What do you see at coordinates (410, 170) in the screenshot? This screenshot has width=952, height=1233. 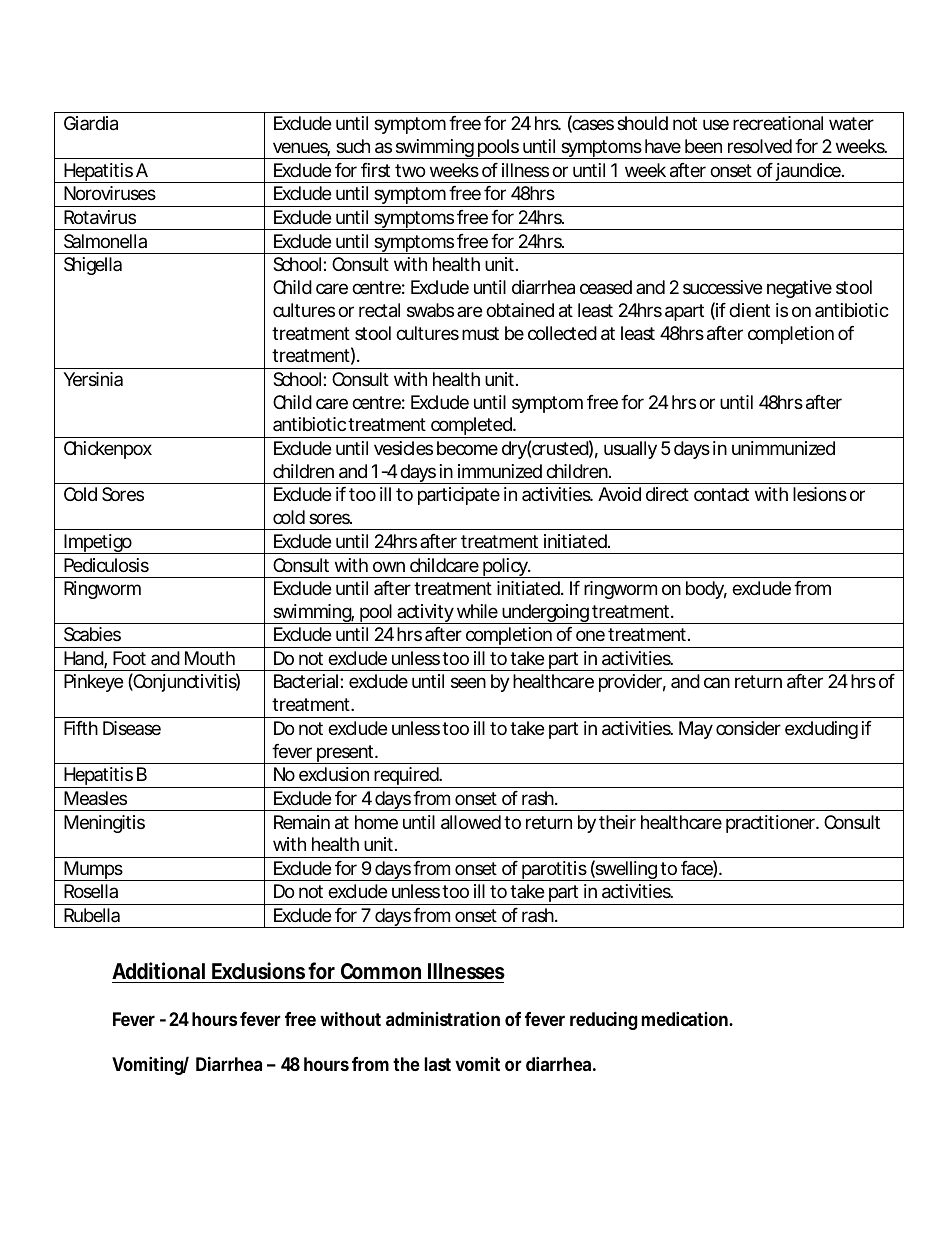 I see `two` at bounding box center [410, 170].
